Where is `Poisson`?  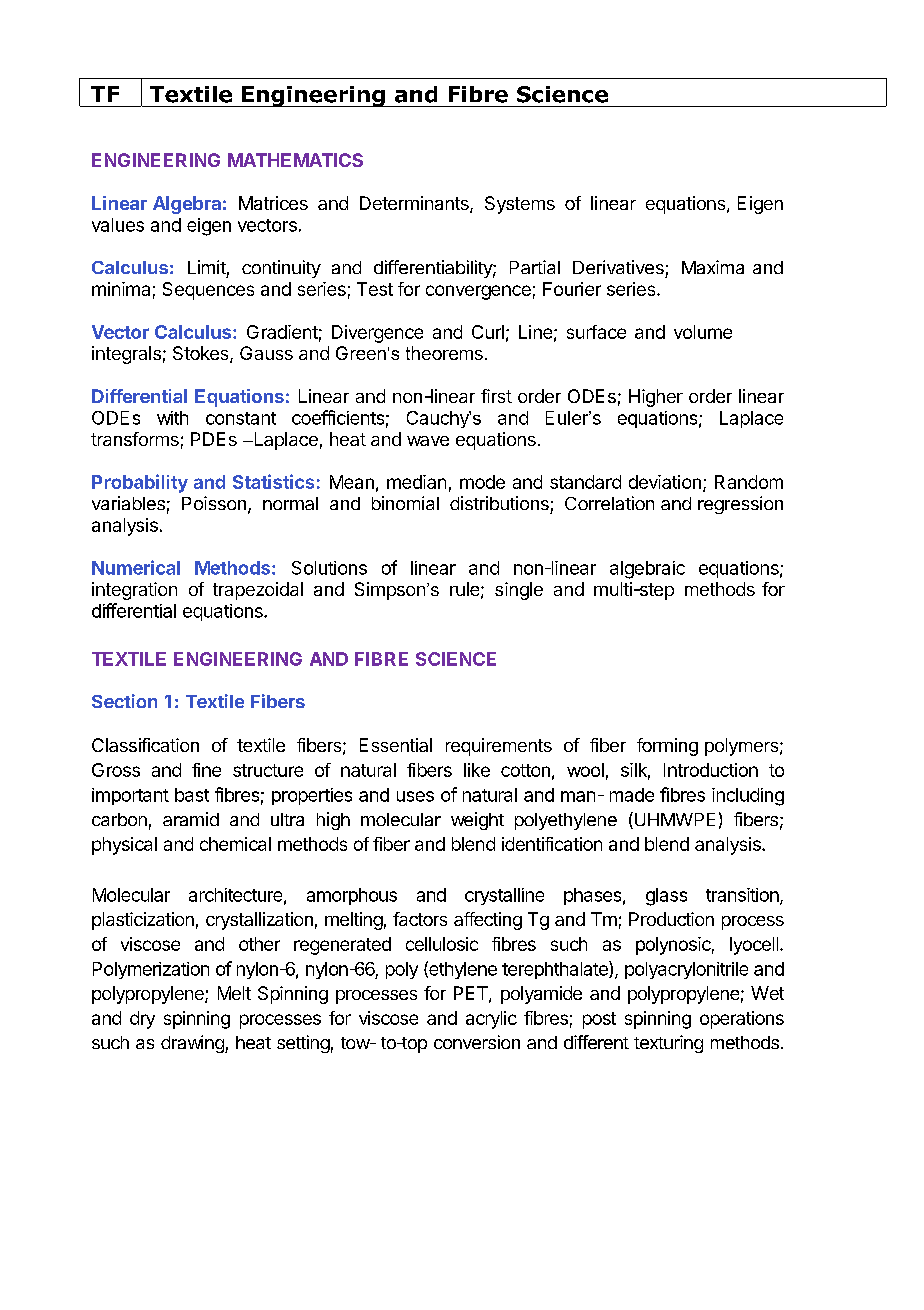
Poisson is located at coordinates (214, 503).
